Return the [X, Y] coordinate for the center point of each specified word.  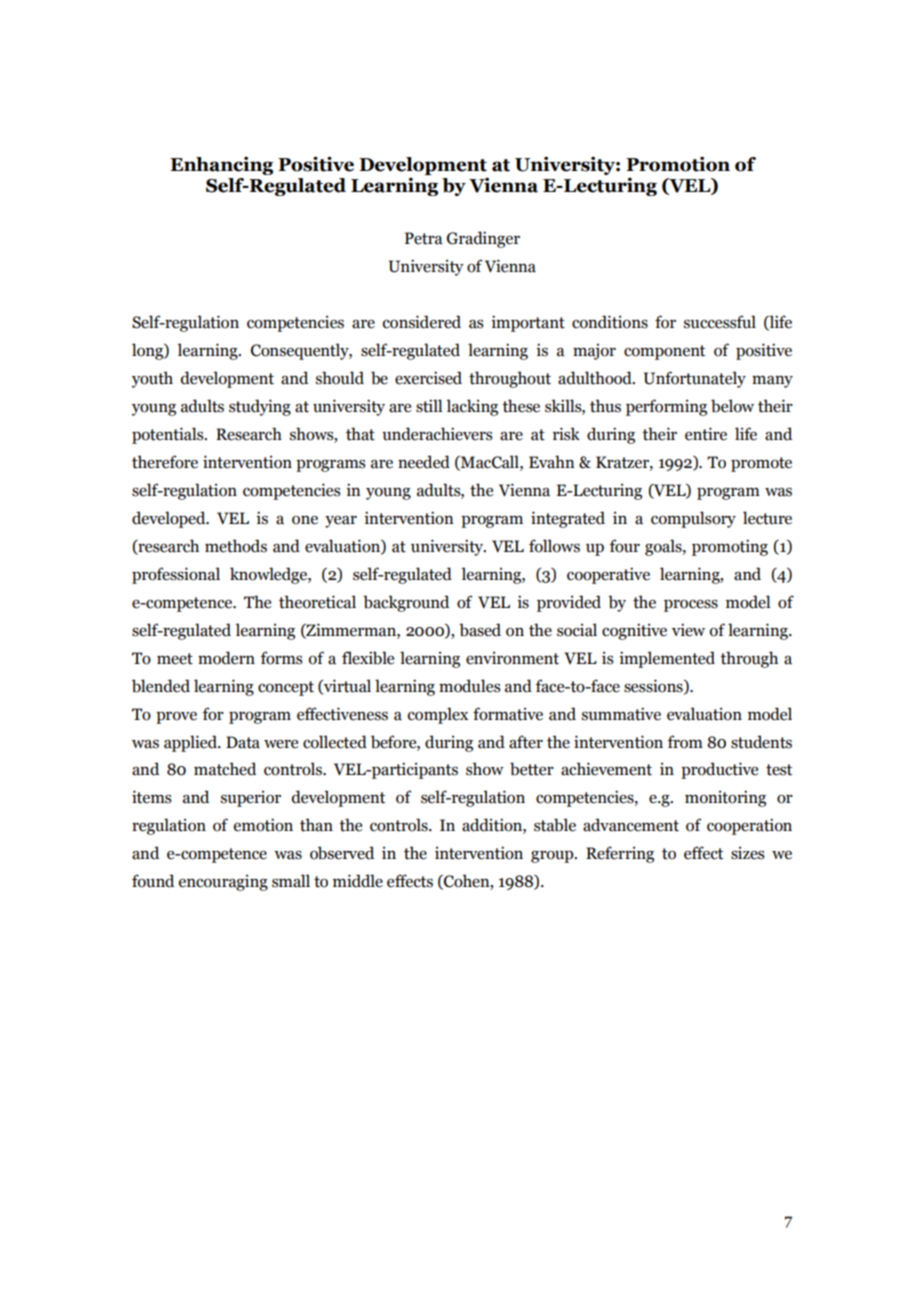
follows [554, 546]
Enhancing [221, 165]
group [553, 857]
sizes [748, 853]
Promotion [678, 164]
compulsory [693, 519]
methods [236, 546]
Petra [424, 238]
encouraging [223, 883]
